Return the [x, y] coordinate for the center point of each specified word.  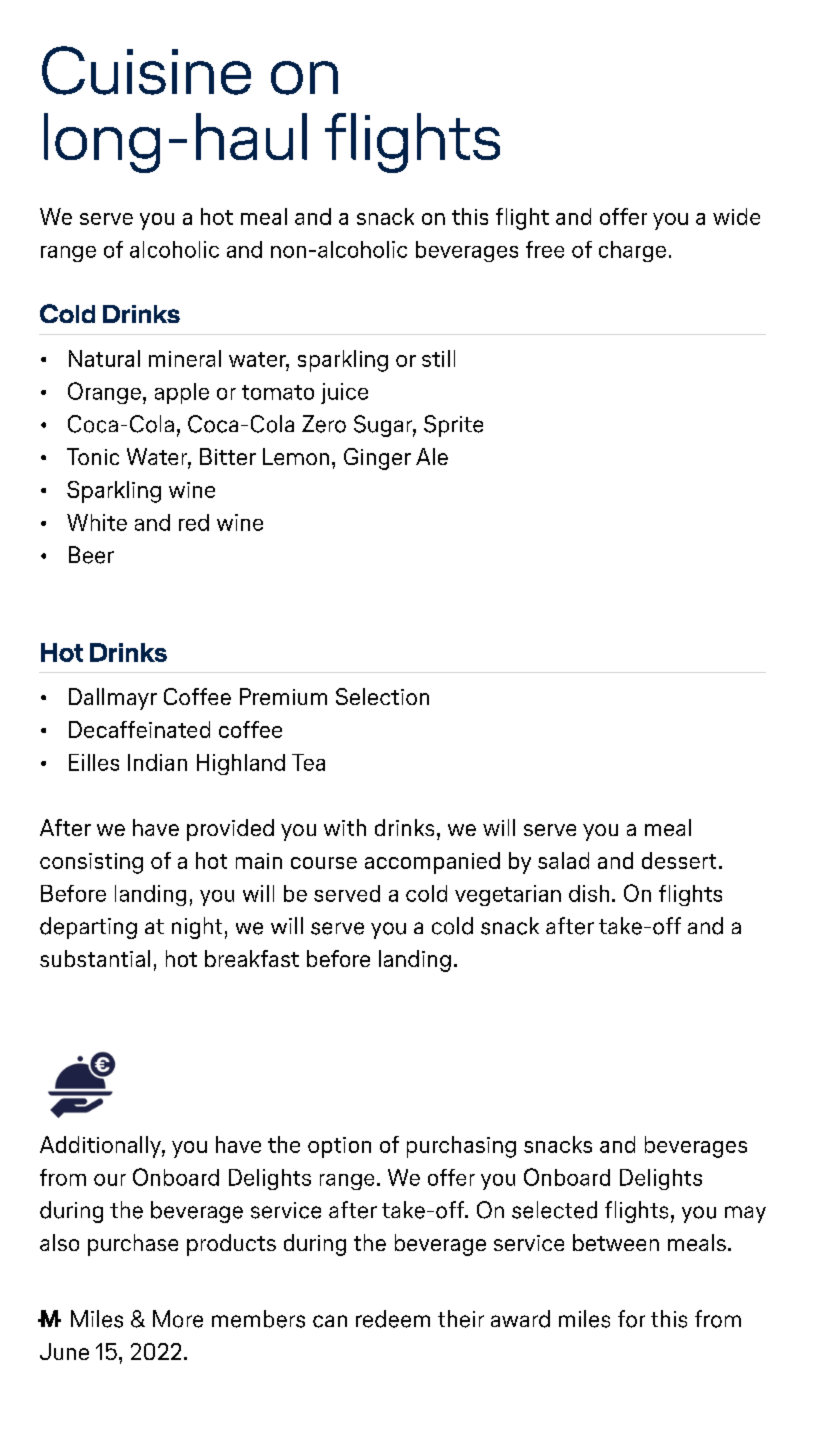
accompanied [432, 863]
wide [736, 216]
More [178, 1319]
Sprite [453, 426]
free [545, 249]
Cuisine [146, 70]
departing [88, 928]
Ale [432, 456]
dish [589, 893]
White [97, 522]
